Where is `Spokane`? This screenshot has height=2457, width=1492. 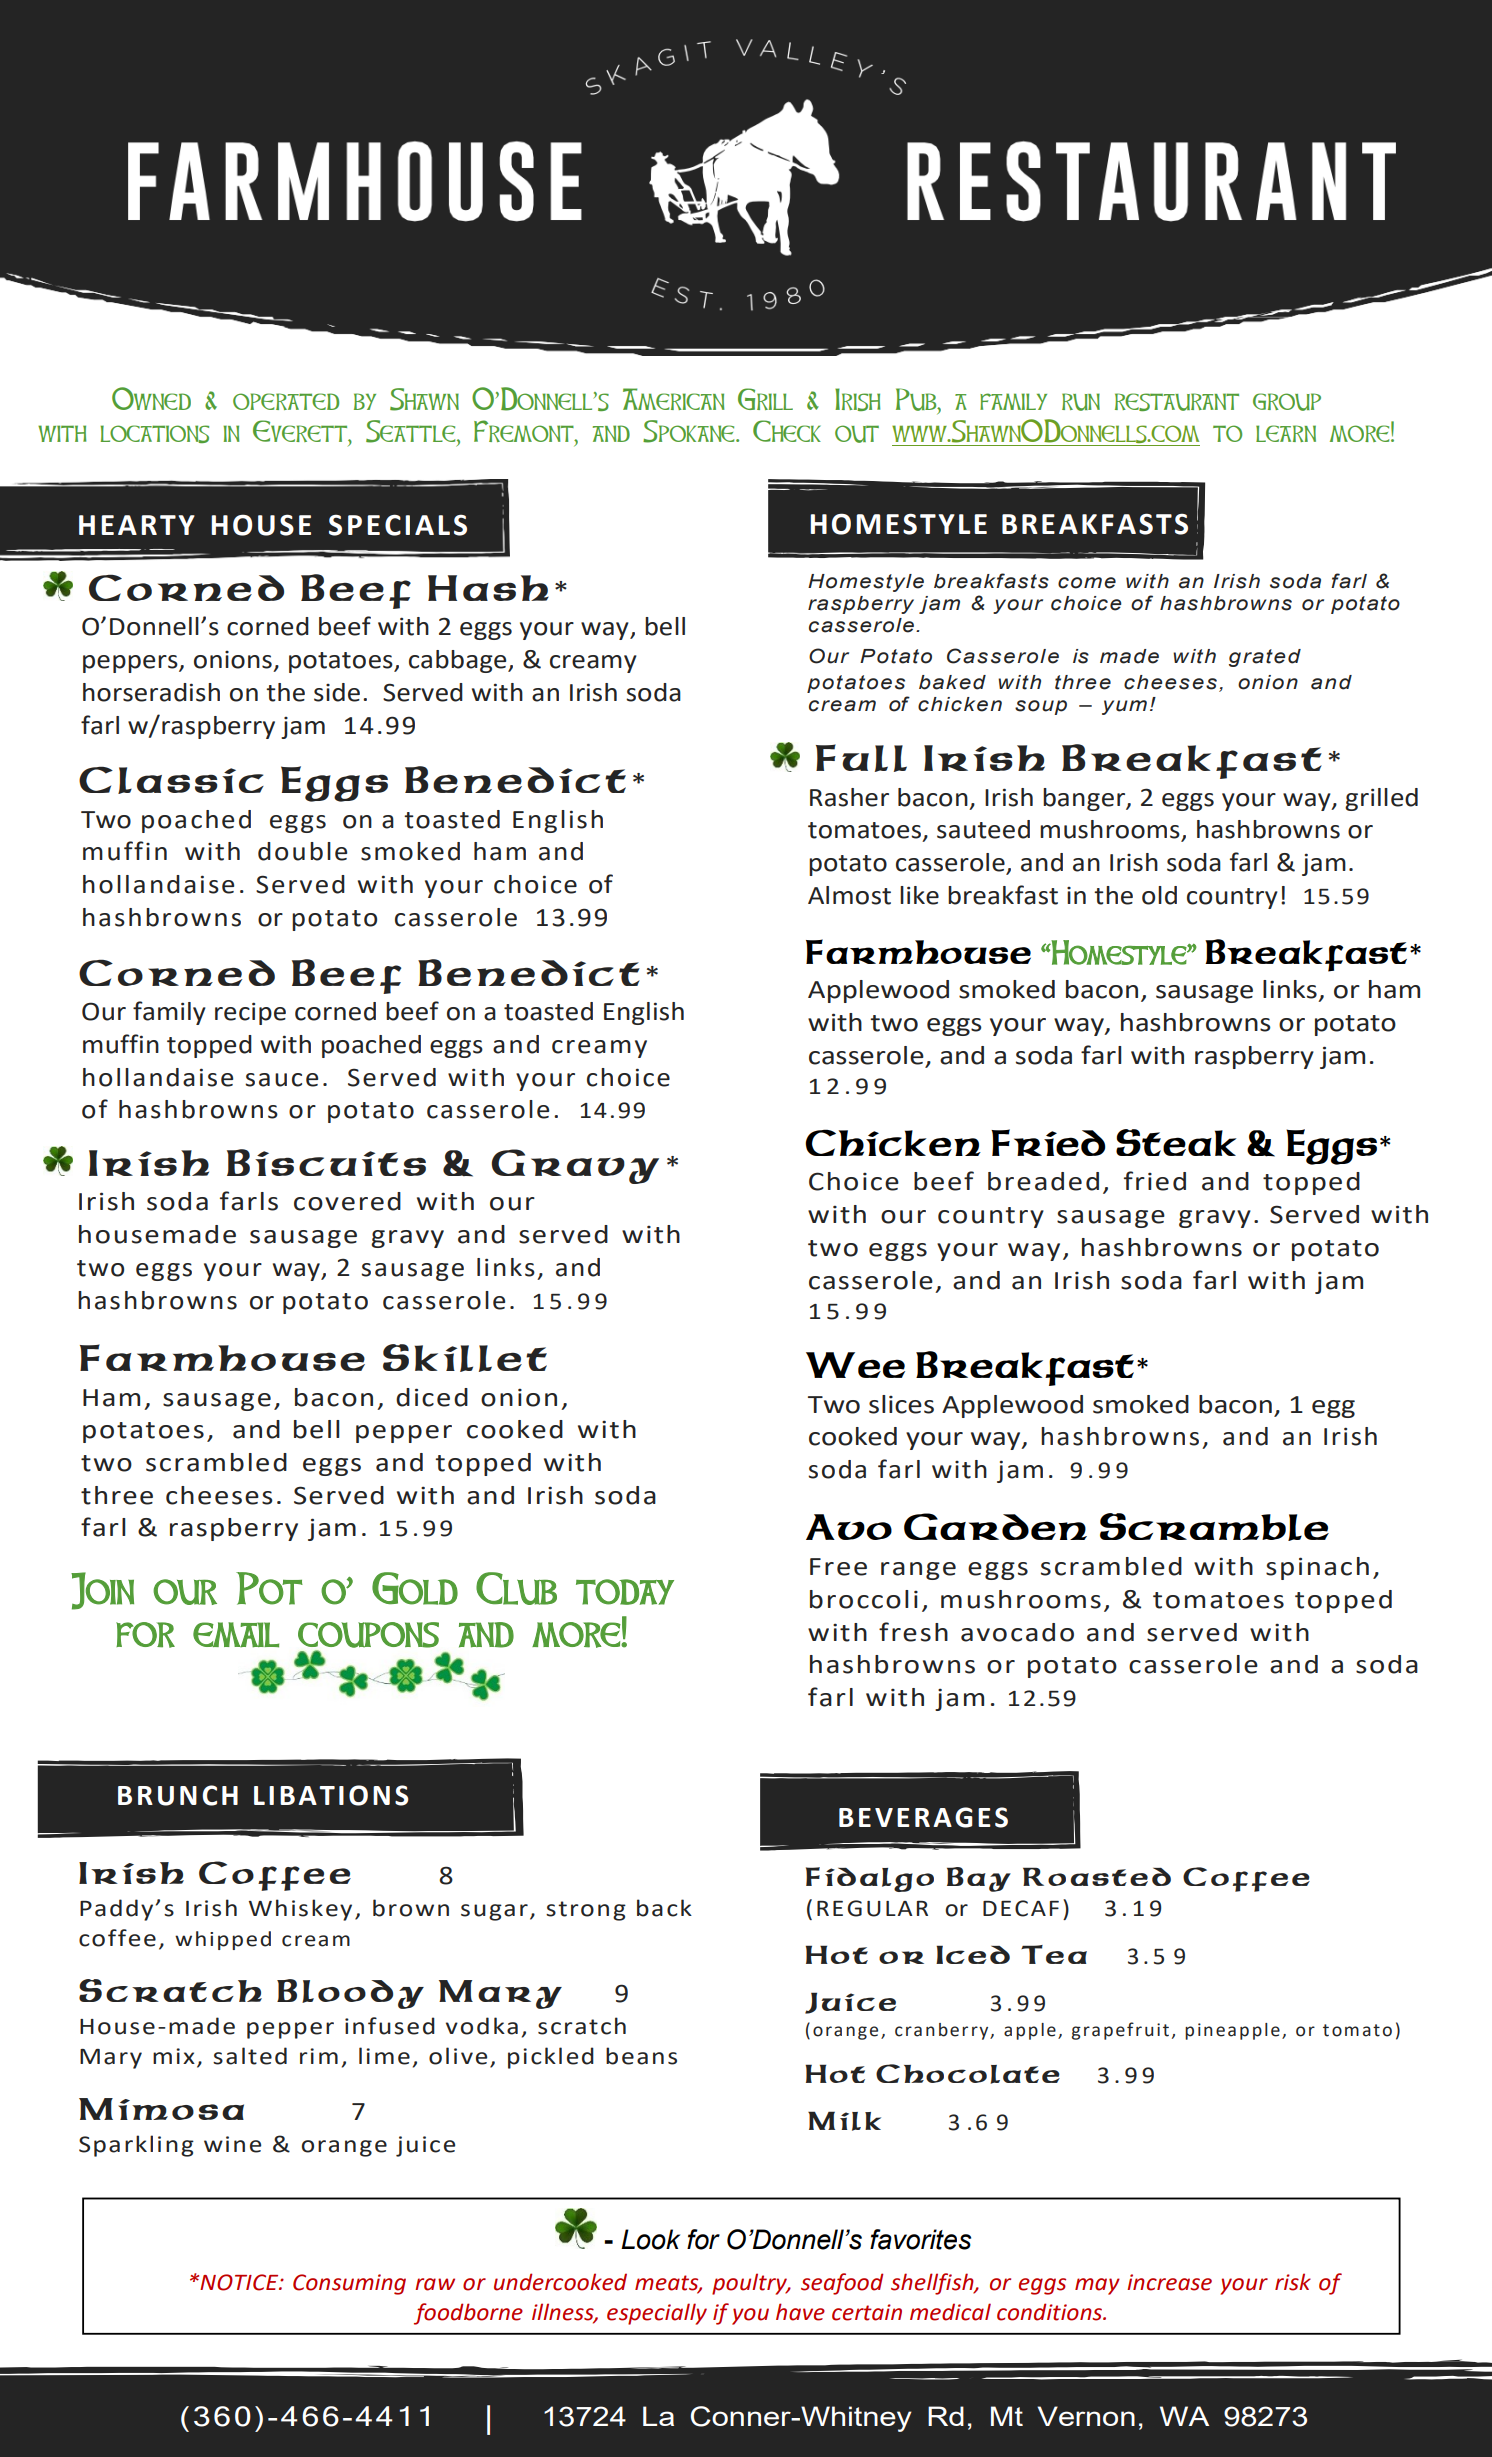
Spokane is located at coordinates (690, 431).
